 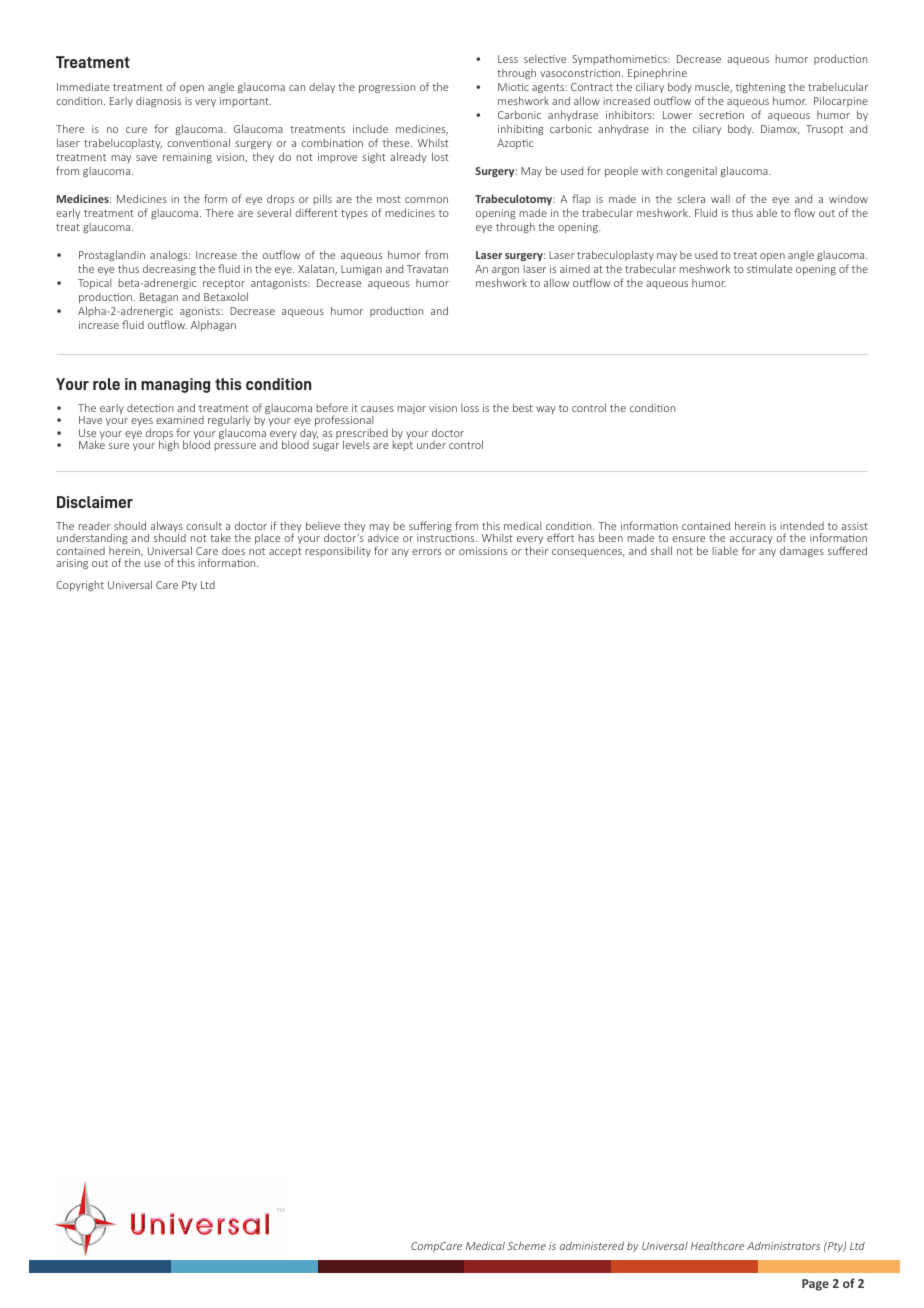 What do you see at coordinates (175, 385) in the screenshot?
I see `managing` at bounding box center [175, 385].
